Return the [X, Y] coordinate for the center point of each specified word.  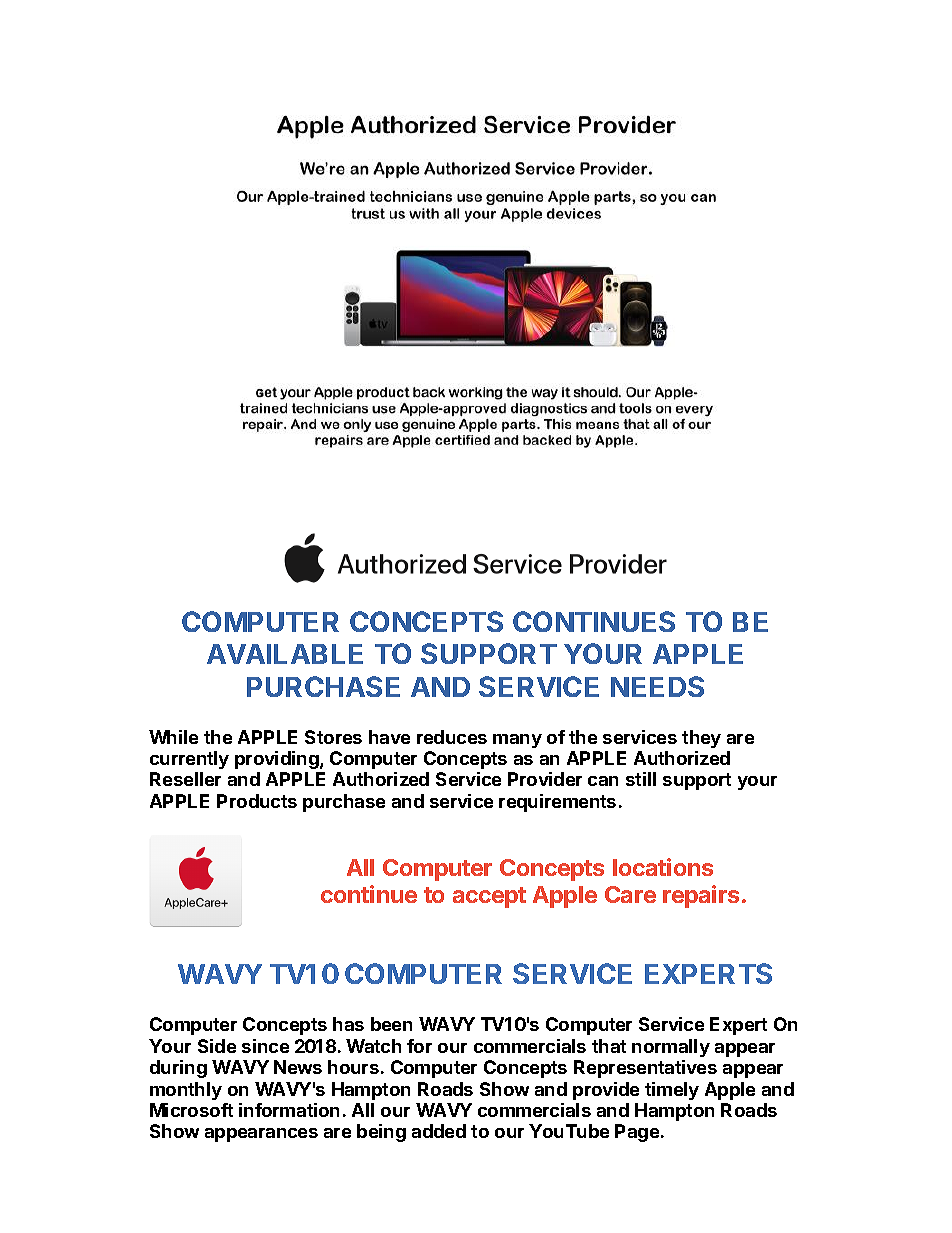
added [439, 1131]
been [391, 1024]
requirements [557, 803]
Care [630, 894]
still [641, 779]
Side [217, 1046]
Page [637, 1133]
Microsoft [191, 1110]
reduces [452, 737]
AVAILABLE [285, 654]
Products [257, 801]
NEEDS [657, 686]
